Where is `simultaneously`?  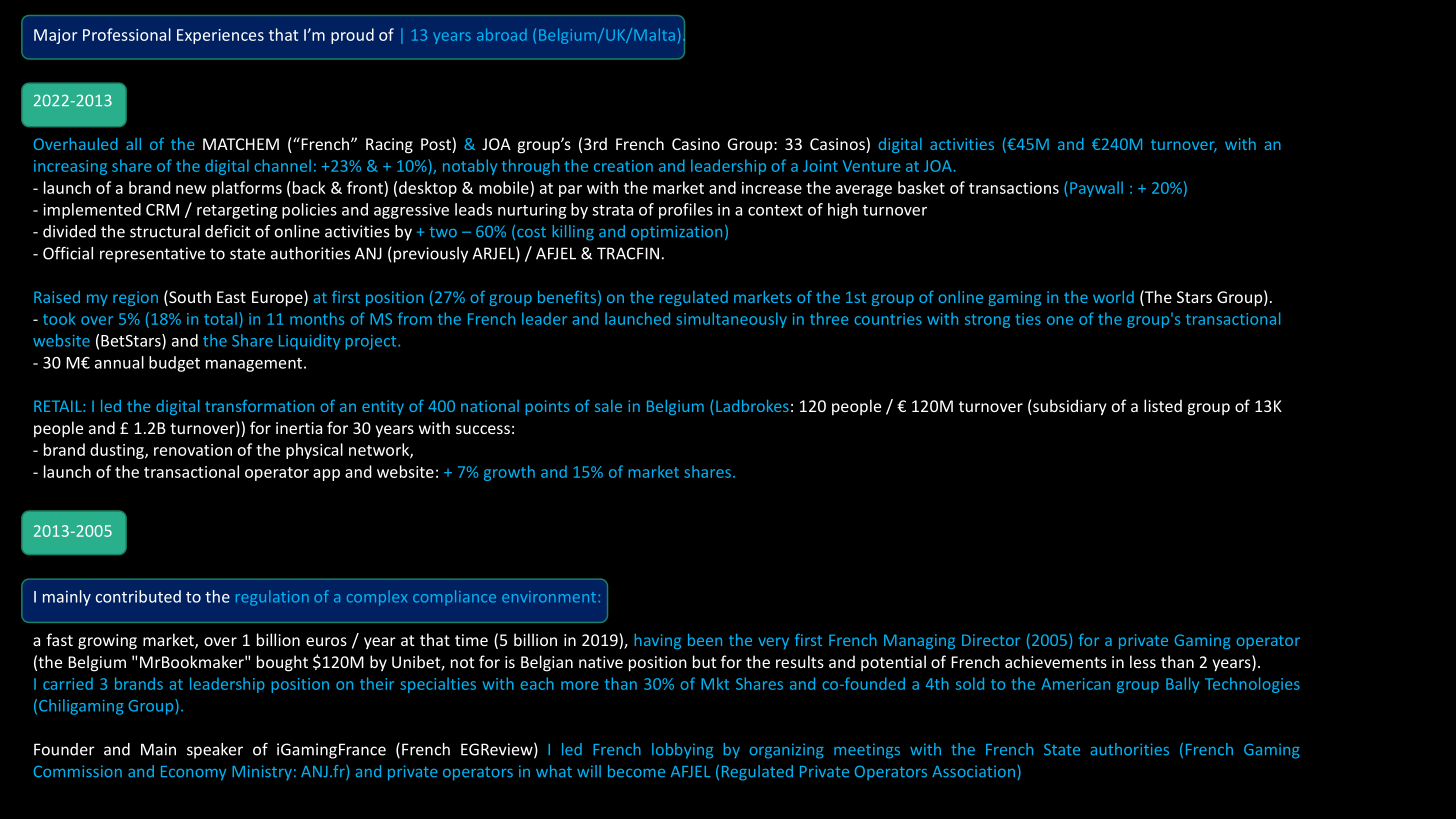
simultaneously is located at coordinates (731, 320).
